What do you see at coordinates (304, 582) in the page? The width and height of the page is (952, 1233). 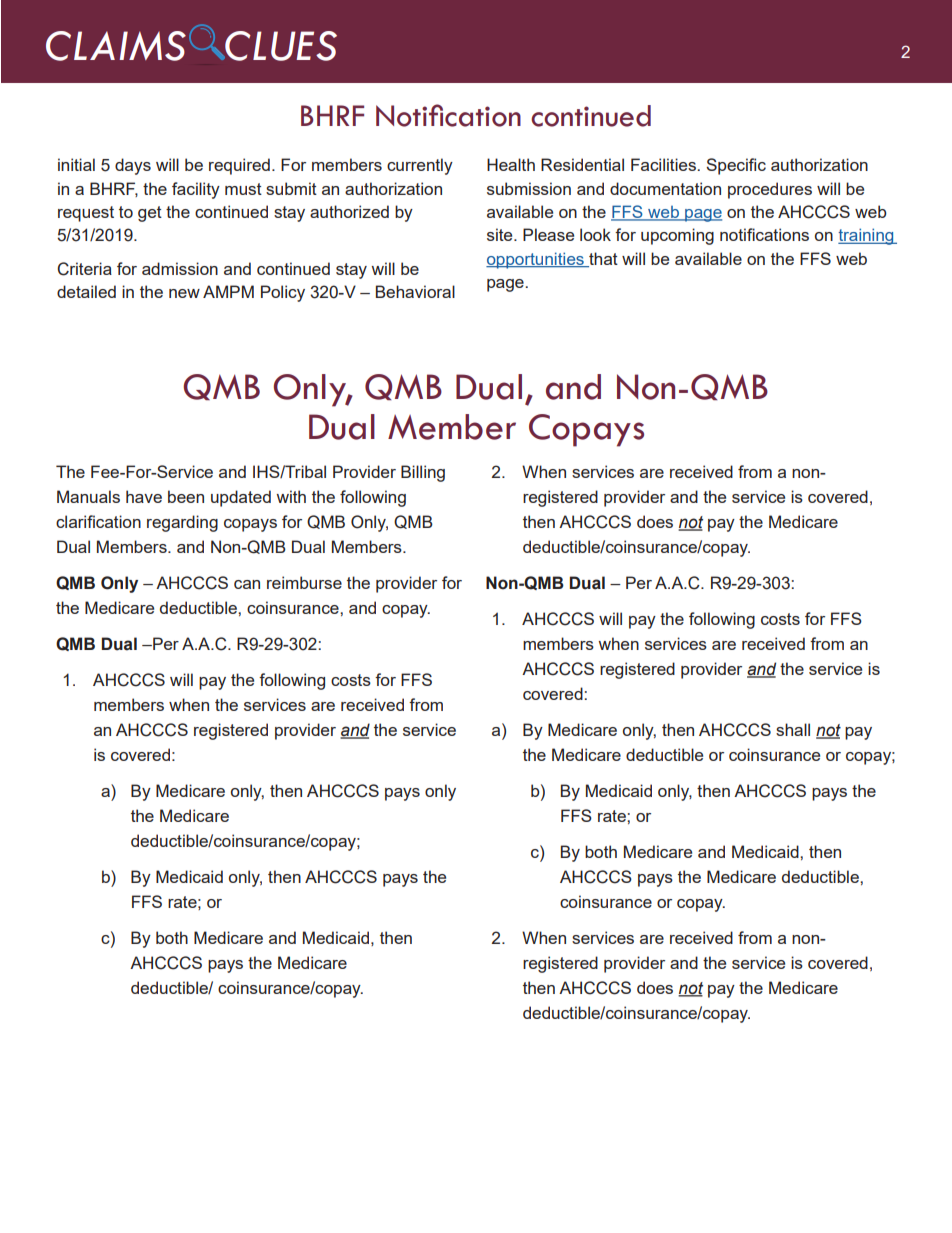 I see `reimburse` at bounding box center [304, 582].
